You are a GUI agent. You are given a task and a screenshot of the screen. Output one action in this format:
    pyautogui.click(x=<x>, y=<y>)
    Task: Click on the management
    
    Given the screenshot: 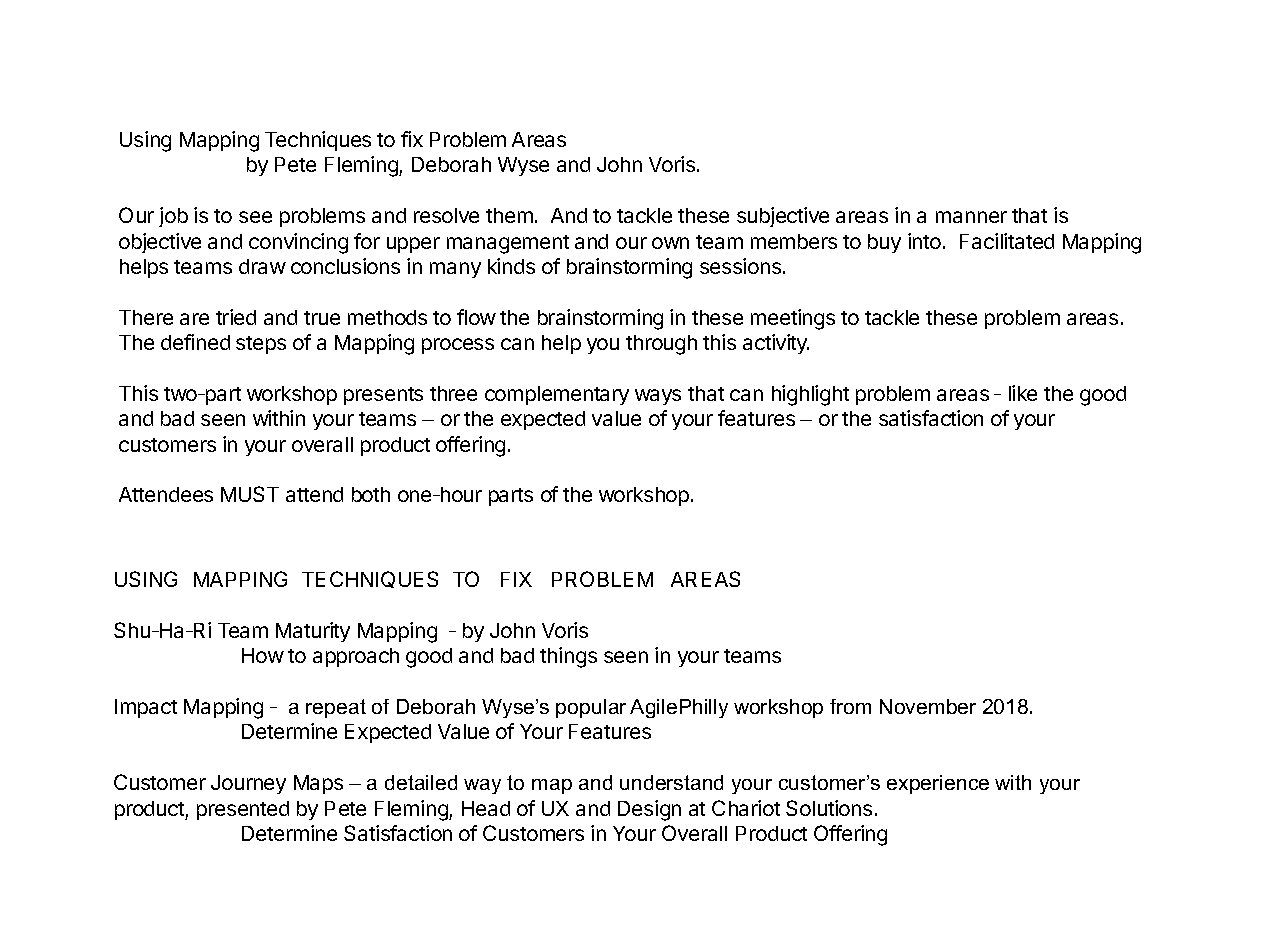 What is the action you would take?
    pyautogui.click(x=508, y=244)
